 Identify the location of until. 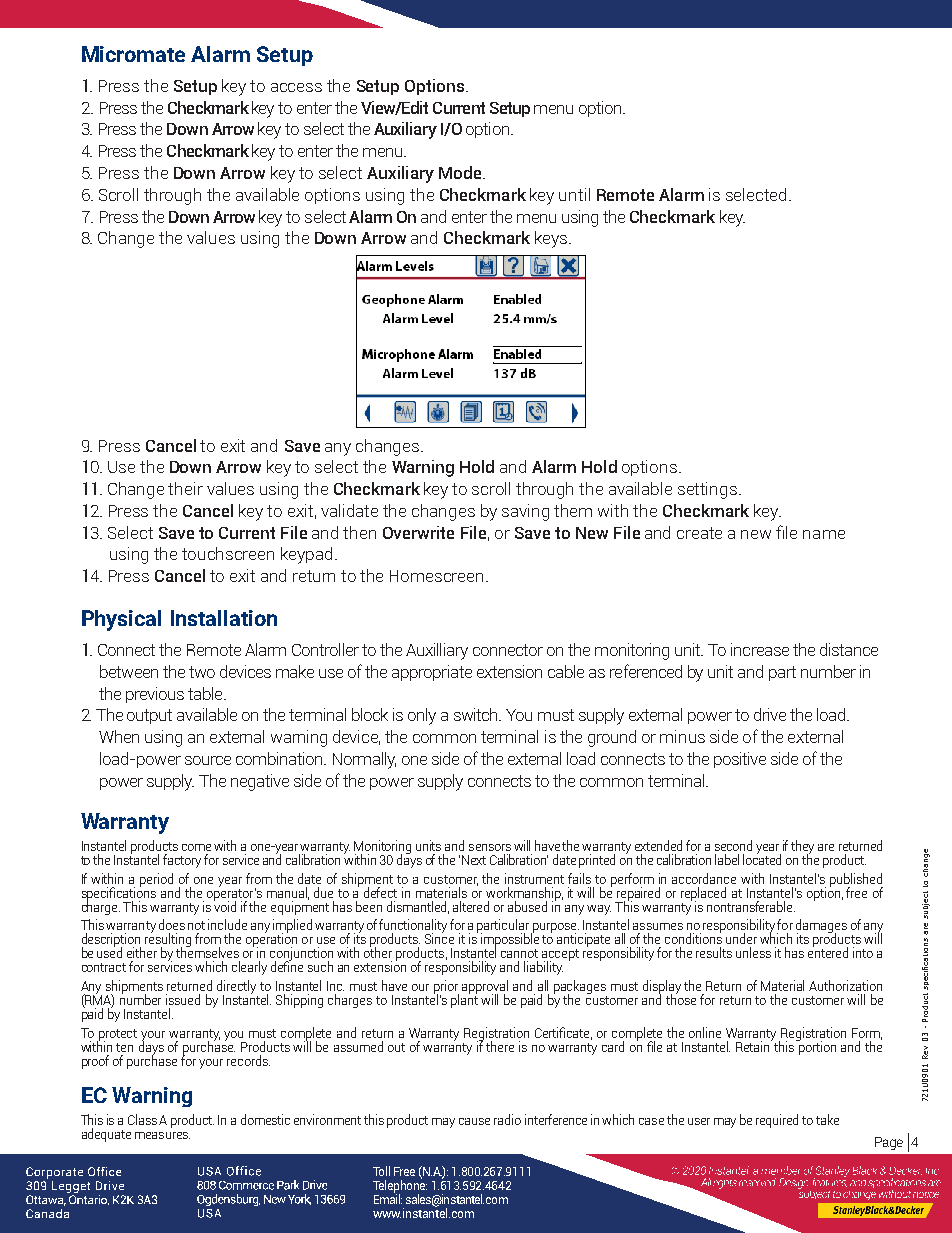
(574, 194).
